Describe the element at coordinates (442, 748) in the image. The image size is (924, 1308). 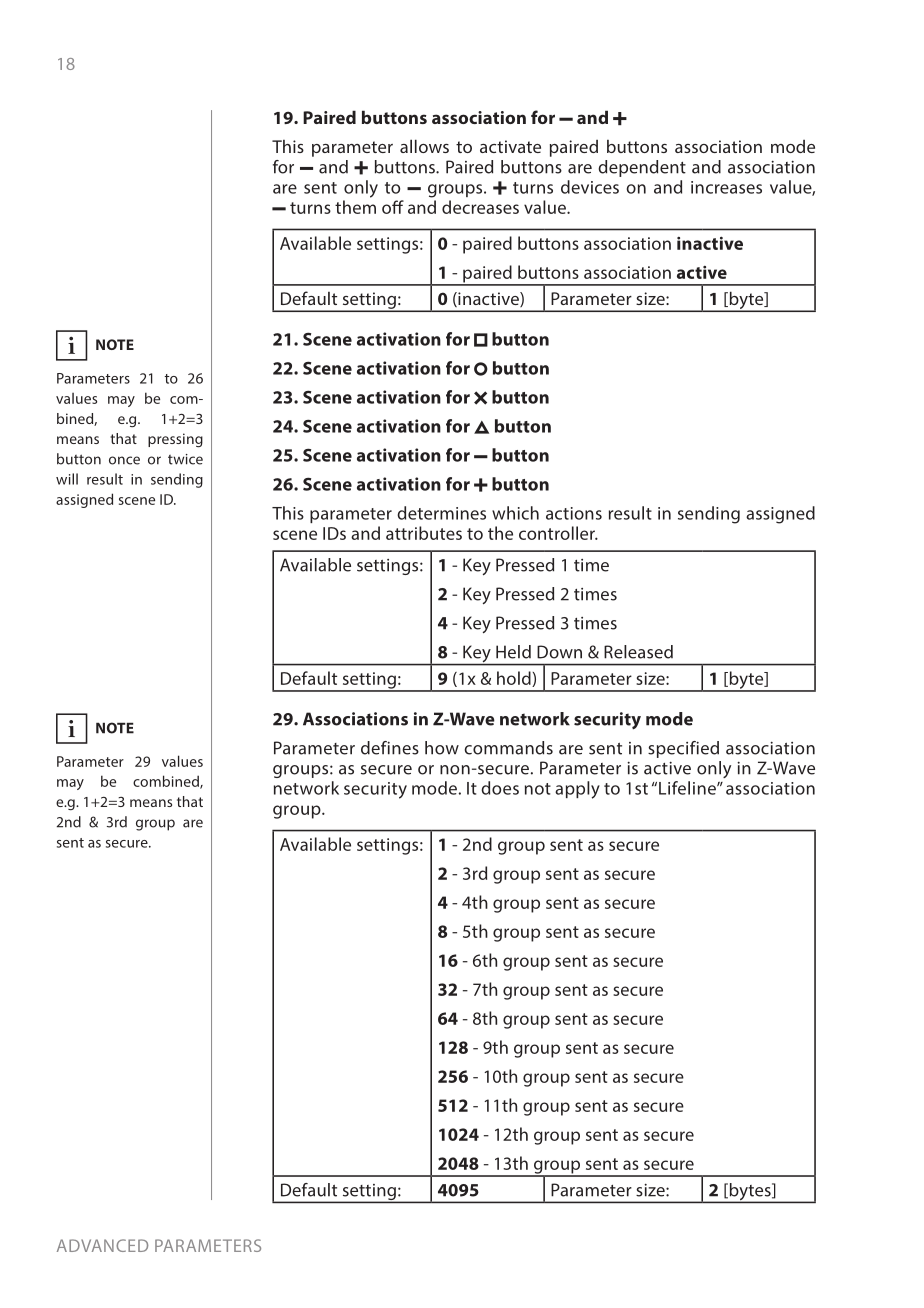
I see `how` at that location.
